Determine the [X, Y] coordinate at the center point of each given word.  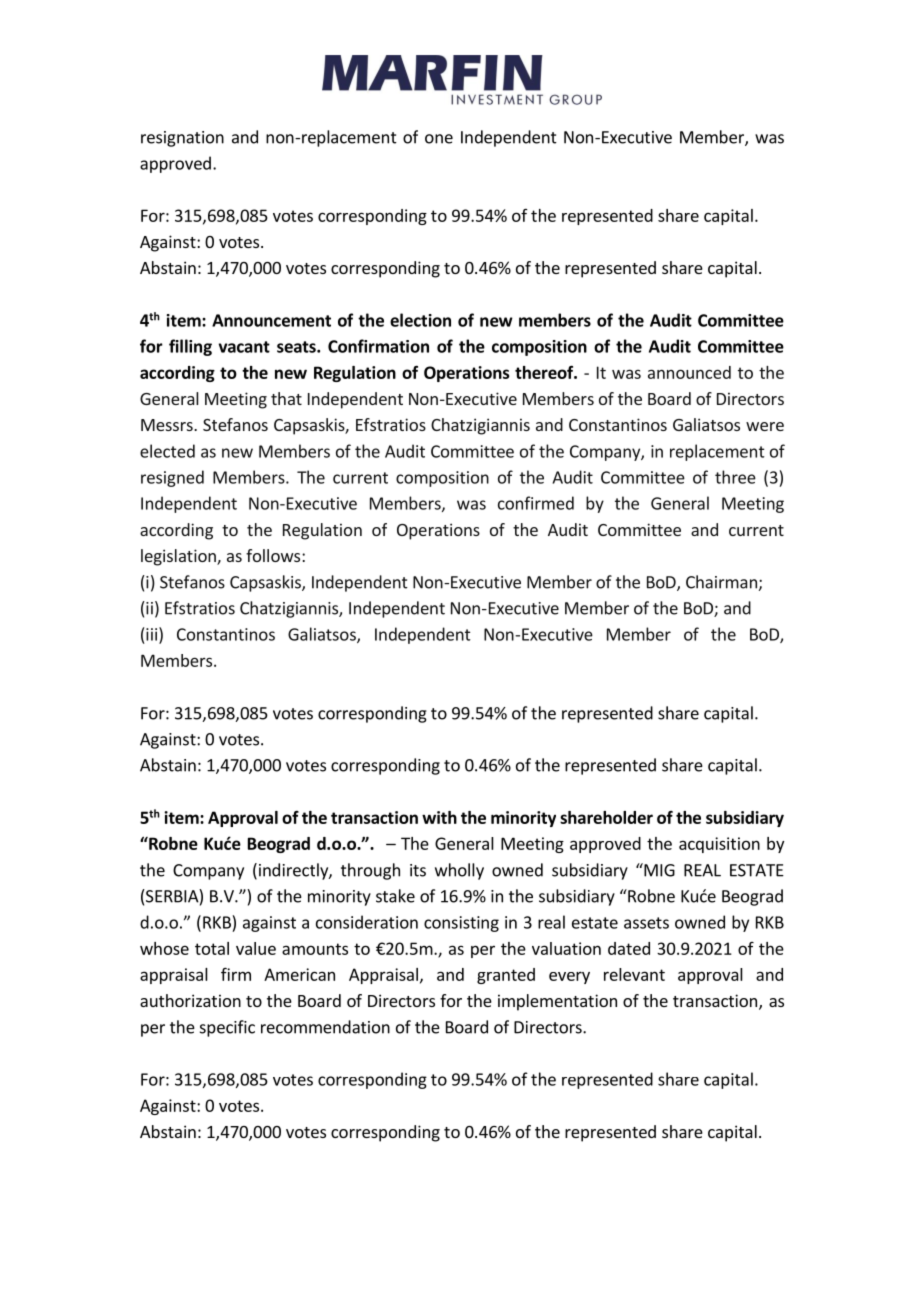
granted [506, 976]
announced [689, 372]
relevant [634, 974]
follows [274, 555]
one [439, 139]
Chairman [721, 582]
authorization [190, 1000]
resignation [182, 139]
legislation [179, 557]
